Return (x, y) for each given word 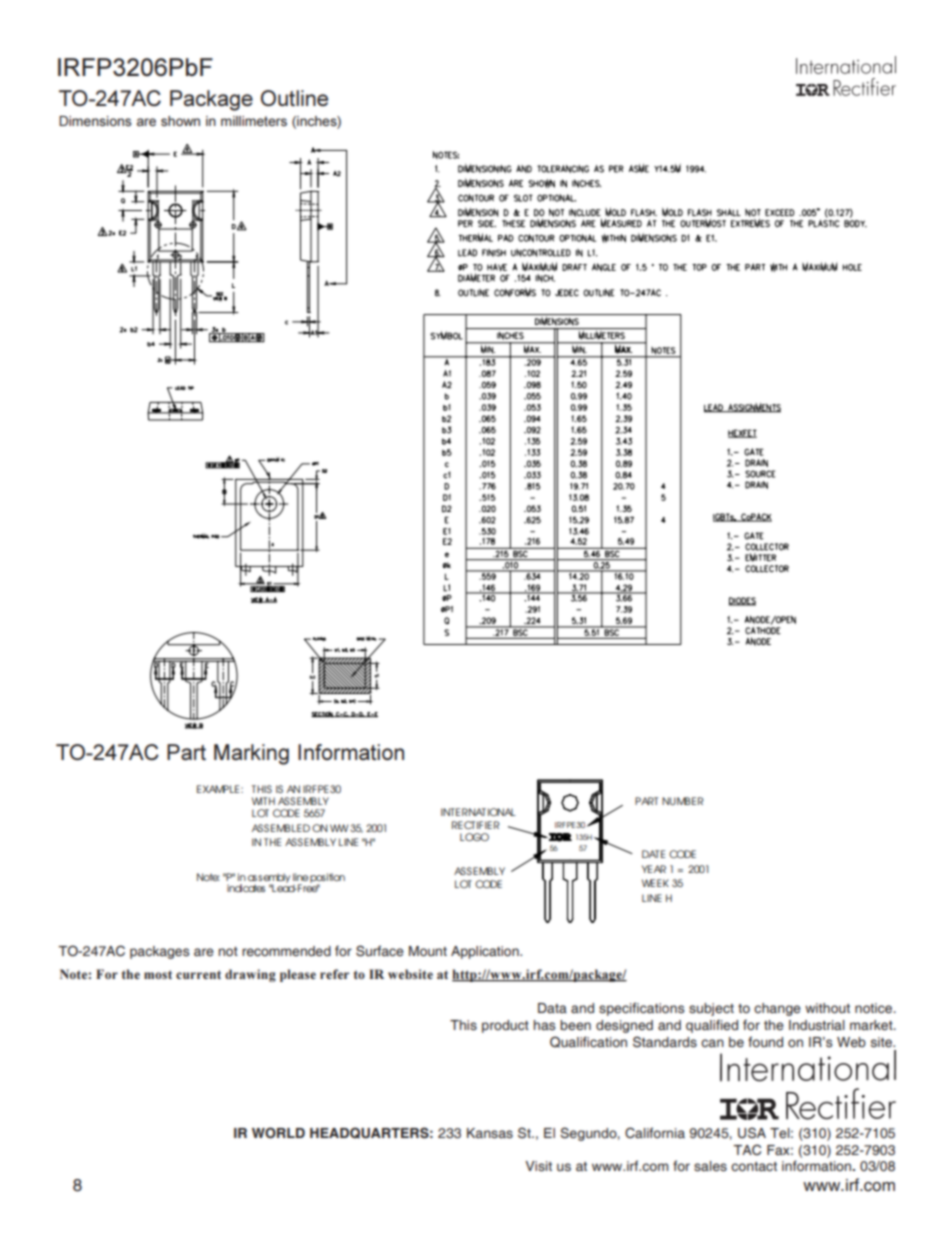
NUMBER (683, 801)
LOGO (474, 837)
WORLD (278, 1133)
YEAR (654, 869)
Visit (538, 1166)
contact (754, 1166)
